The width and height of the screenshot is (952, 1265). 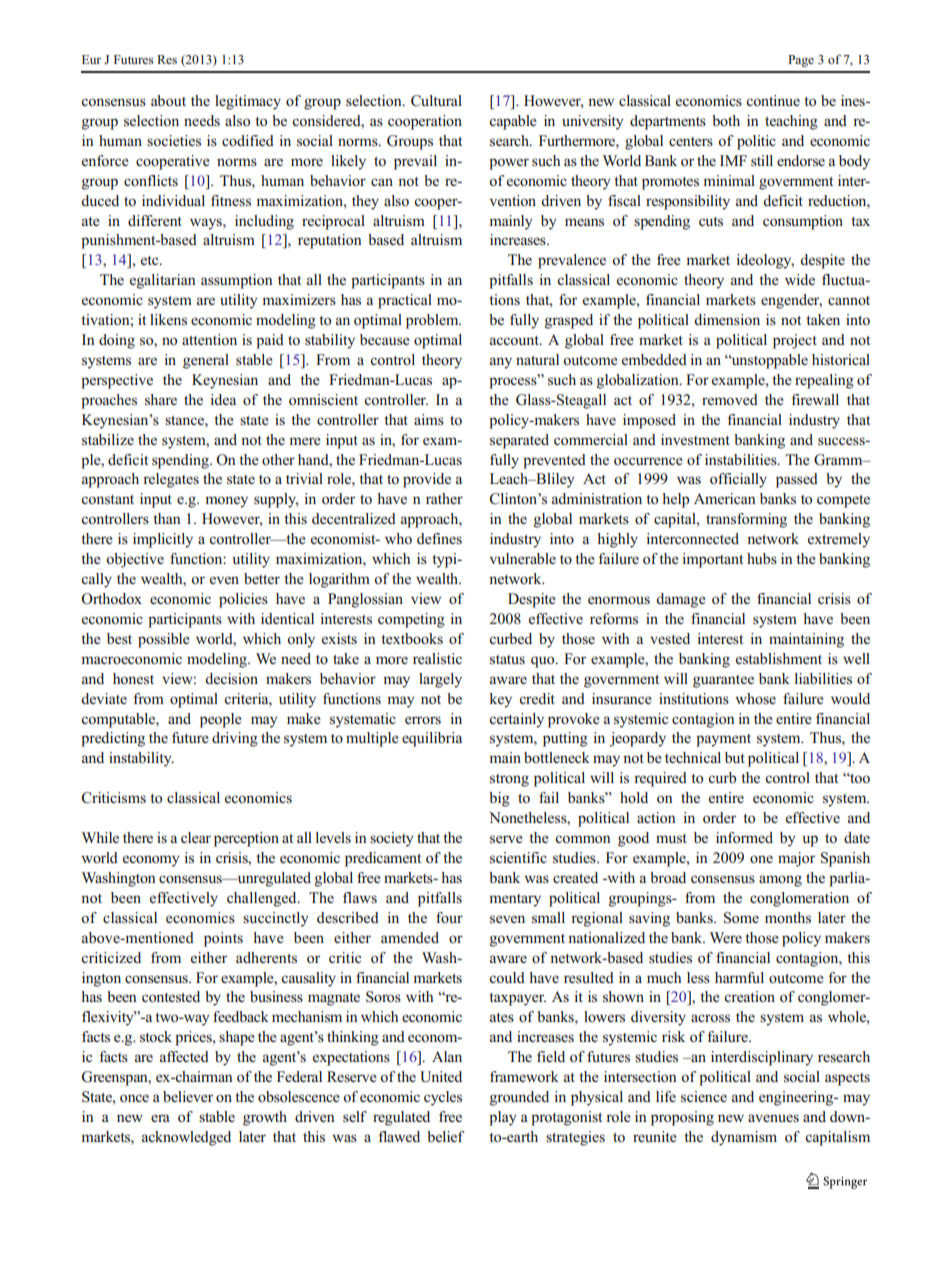 What do you see at coordinates (762, 558) in the screenshot?
I see `hubs` at bounding box center [762, 558].
